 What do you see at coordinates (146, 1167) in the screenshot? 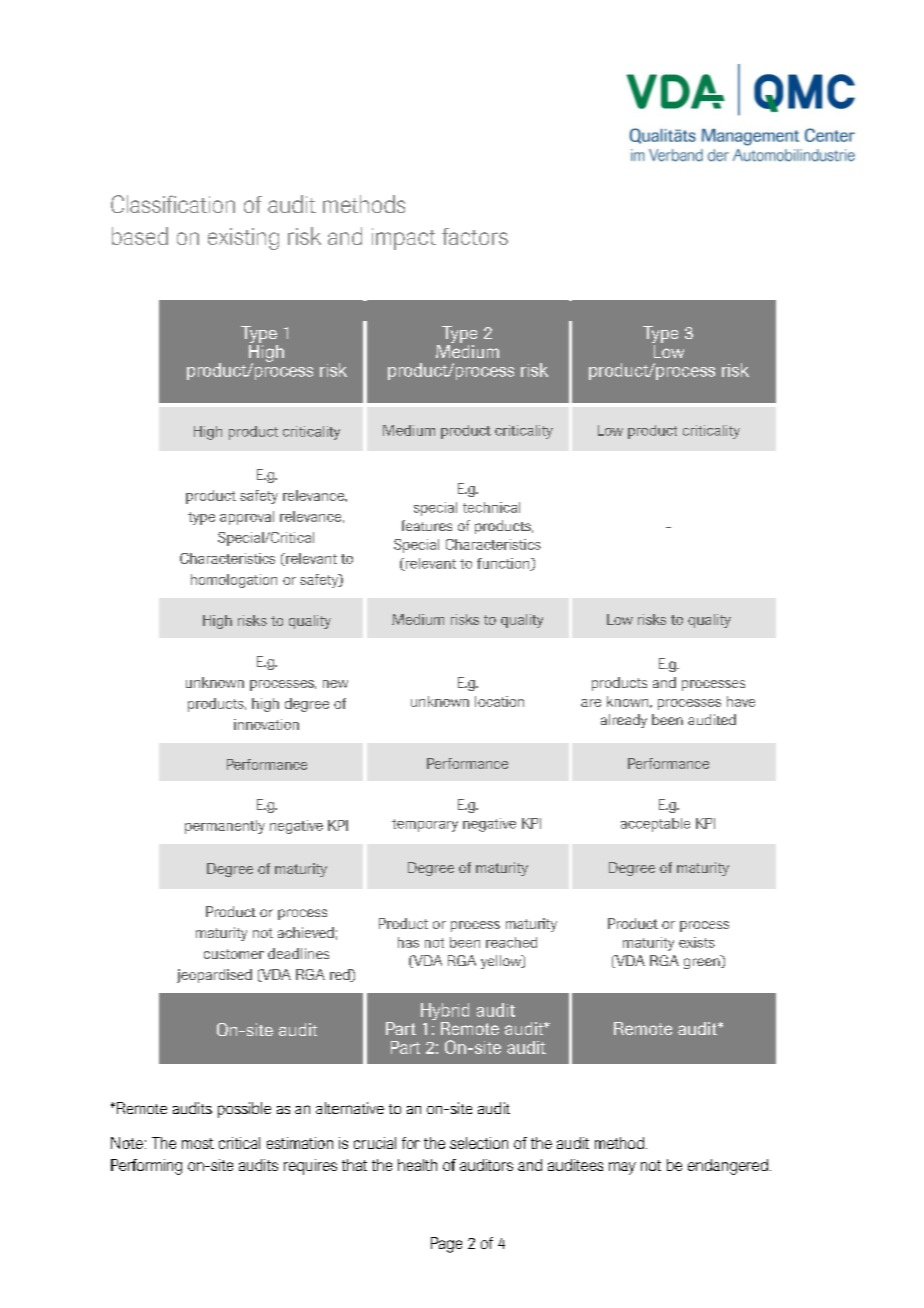
I see `Performing` at bounding box center [146, 1167].
